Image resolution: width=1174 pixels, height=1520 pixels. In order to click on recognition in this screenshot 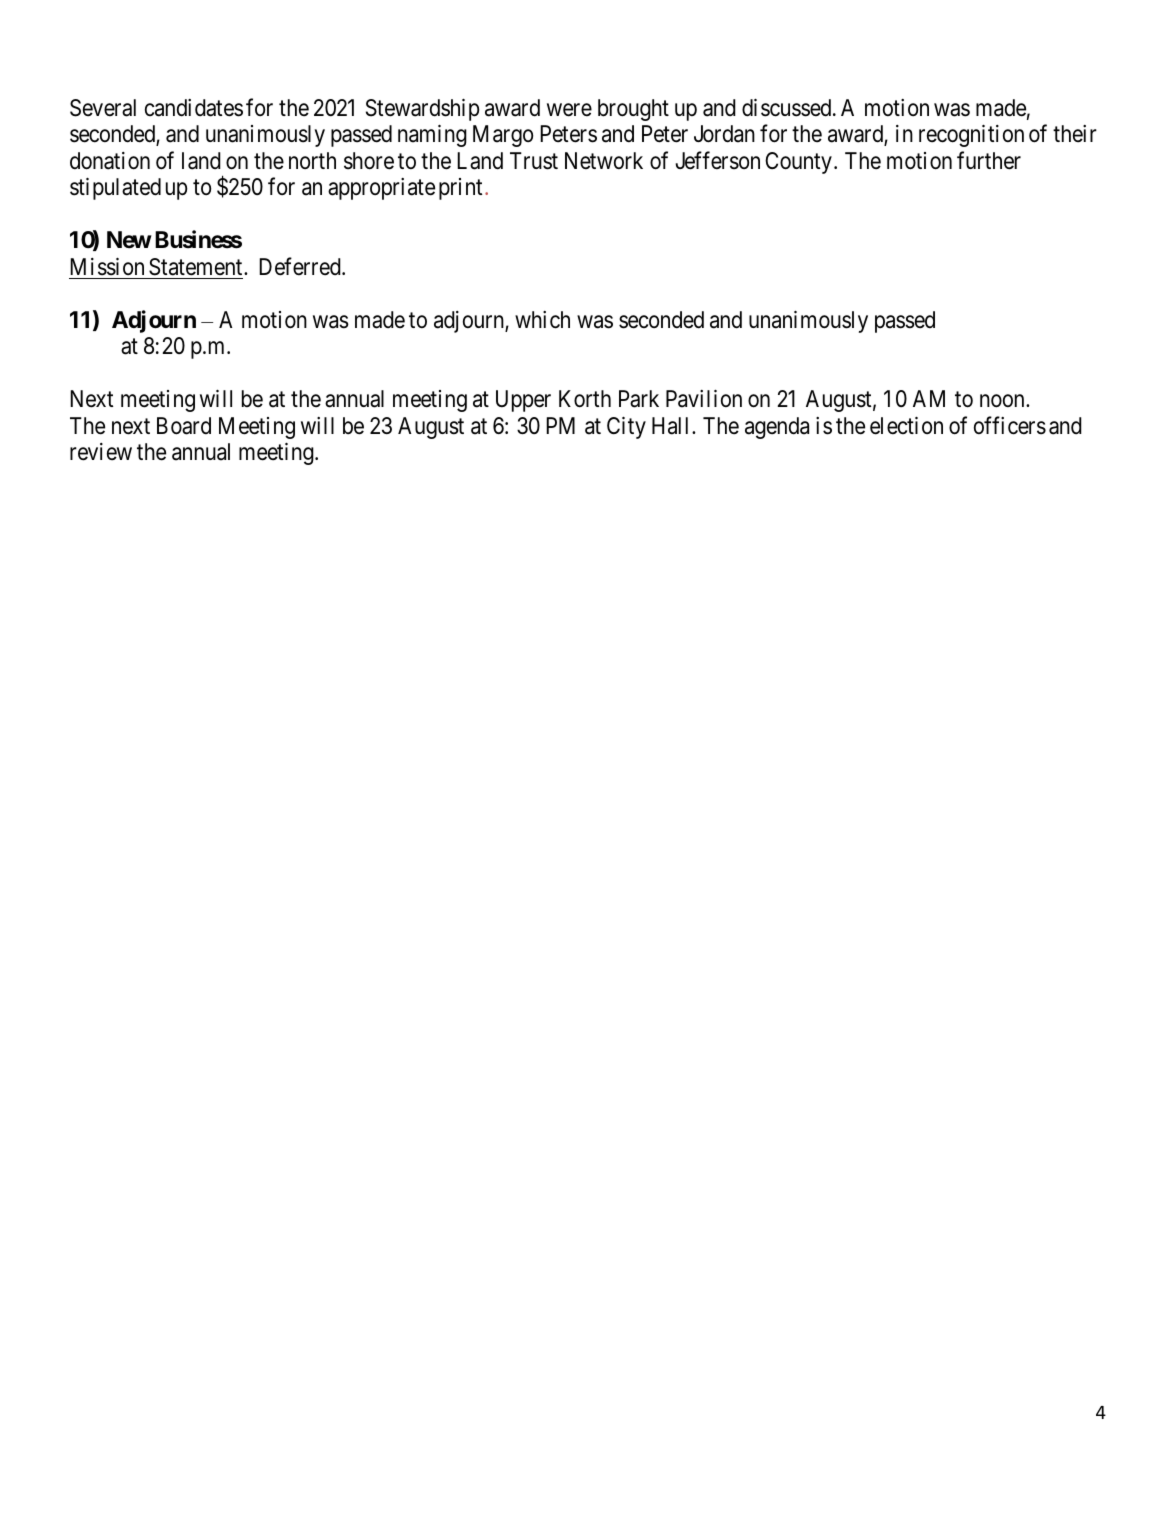, I will do `click(971, 136)`.
